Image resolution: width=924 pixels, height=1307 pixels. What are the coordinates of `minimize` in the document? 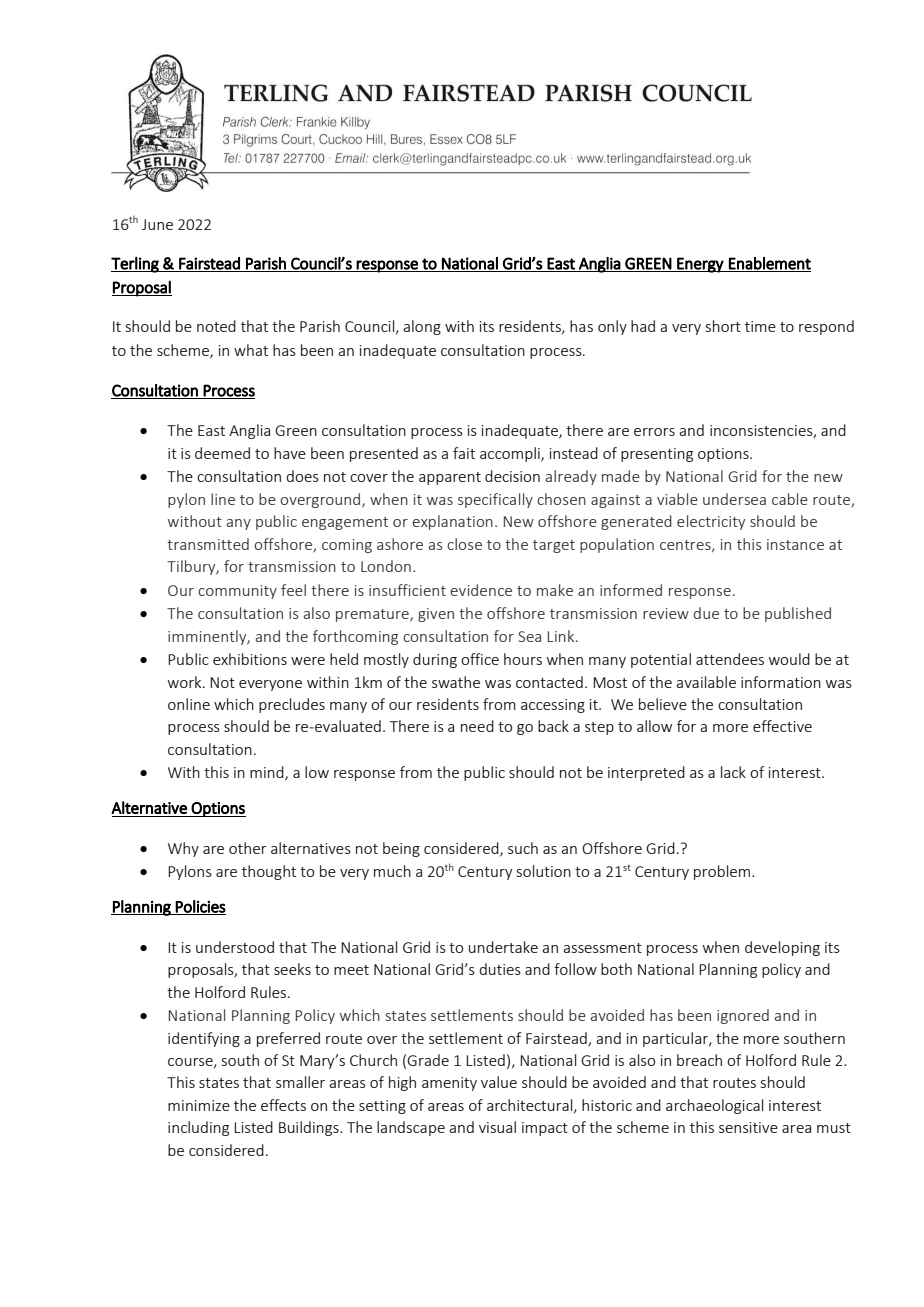 It's located at (199, 1105).
